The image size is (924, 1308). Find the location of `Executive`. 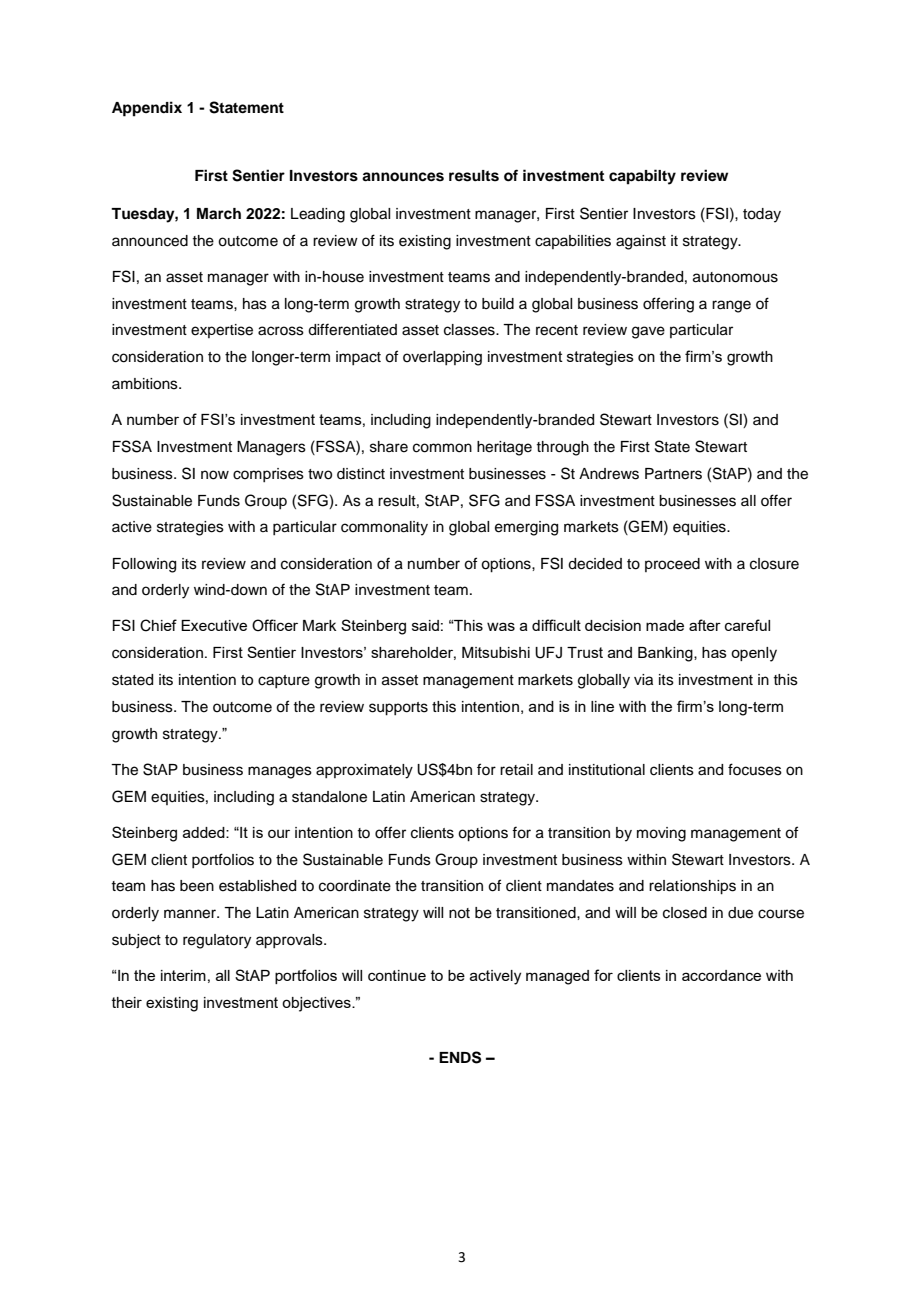

Executive is located at coordinates (214, 625).
